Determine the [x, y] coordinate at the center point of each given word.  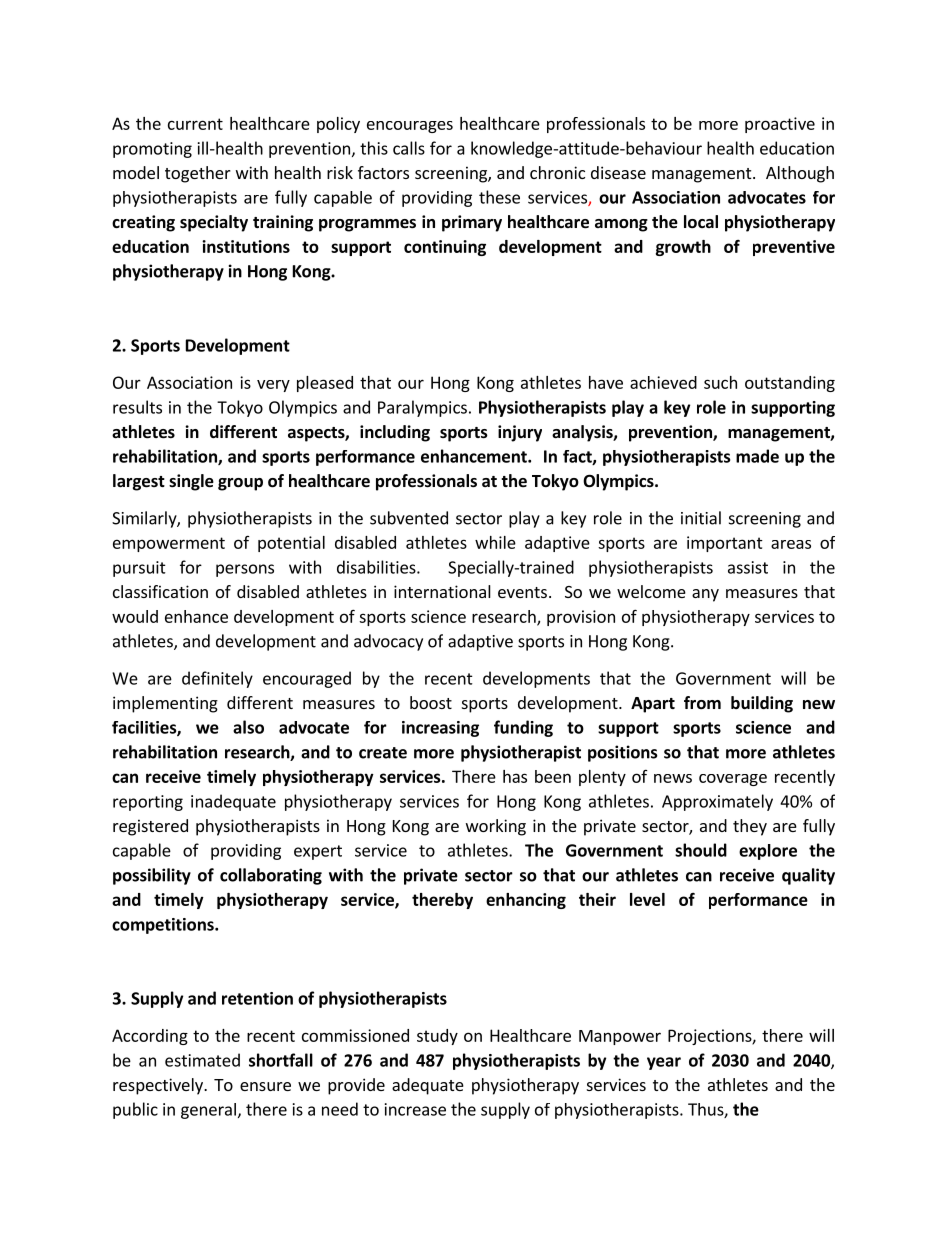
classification [160, 591]
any [705, 595]
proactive [780, 125]
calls [409, 148]
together [198, 174]
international [442, 591]
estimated [202, 1060]
